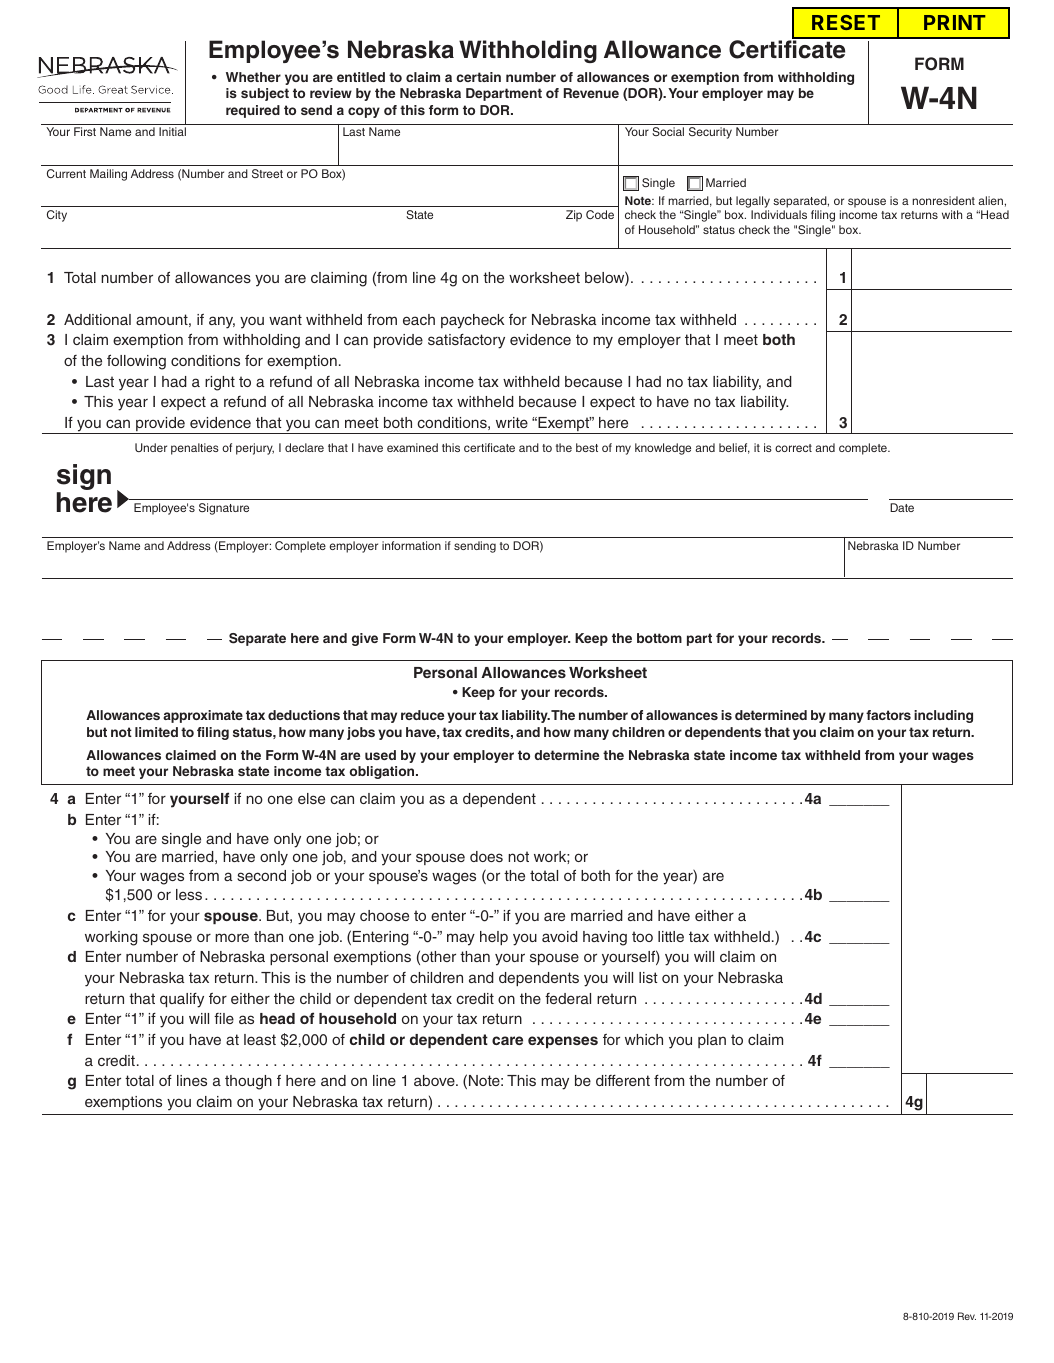 This screenshot has height=1363, width=1054. Describe the element at coordinates (224, 1018) in the screenshot. I see `file` at that location.
